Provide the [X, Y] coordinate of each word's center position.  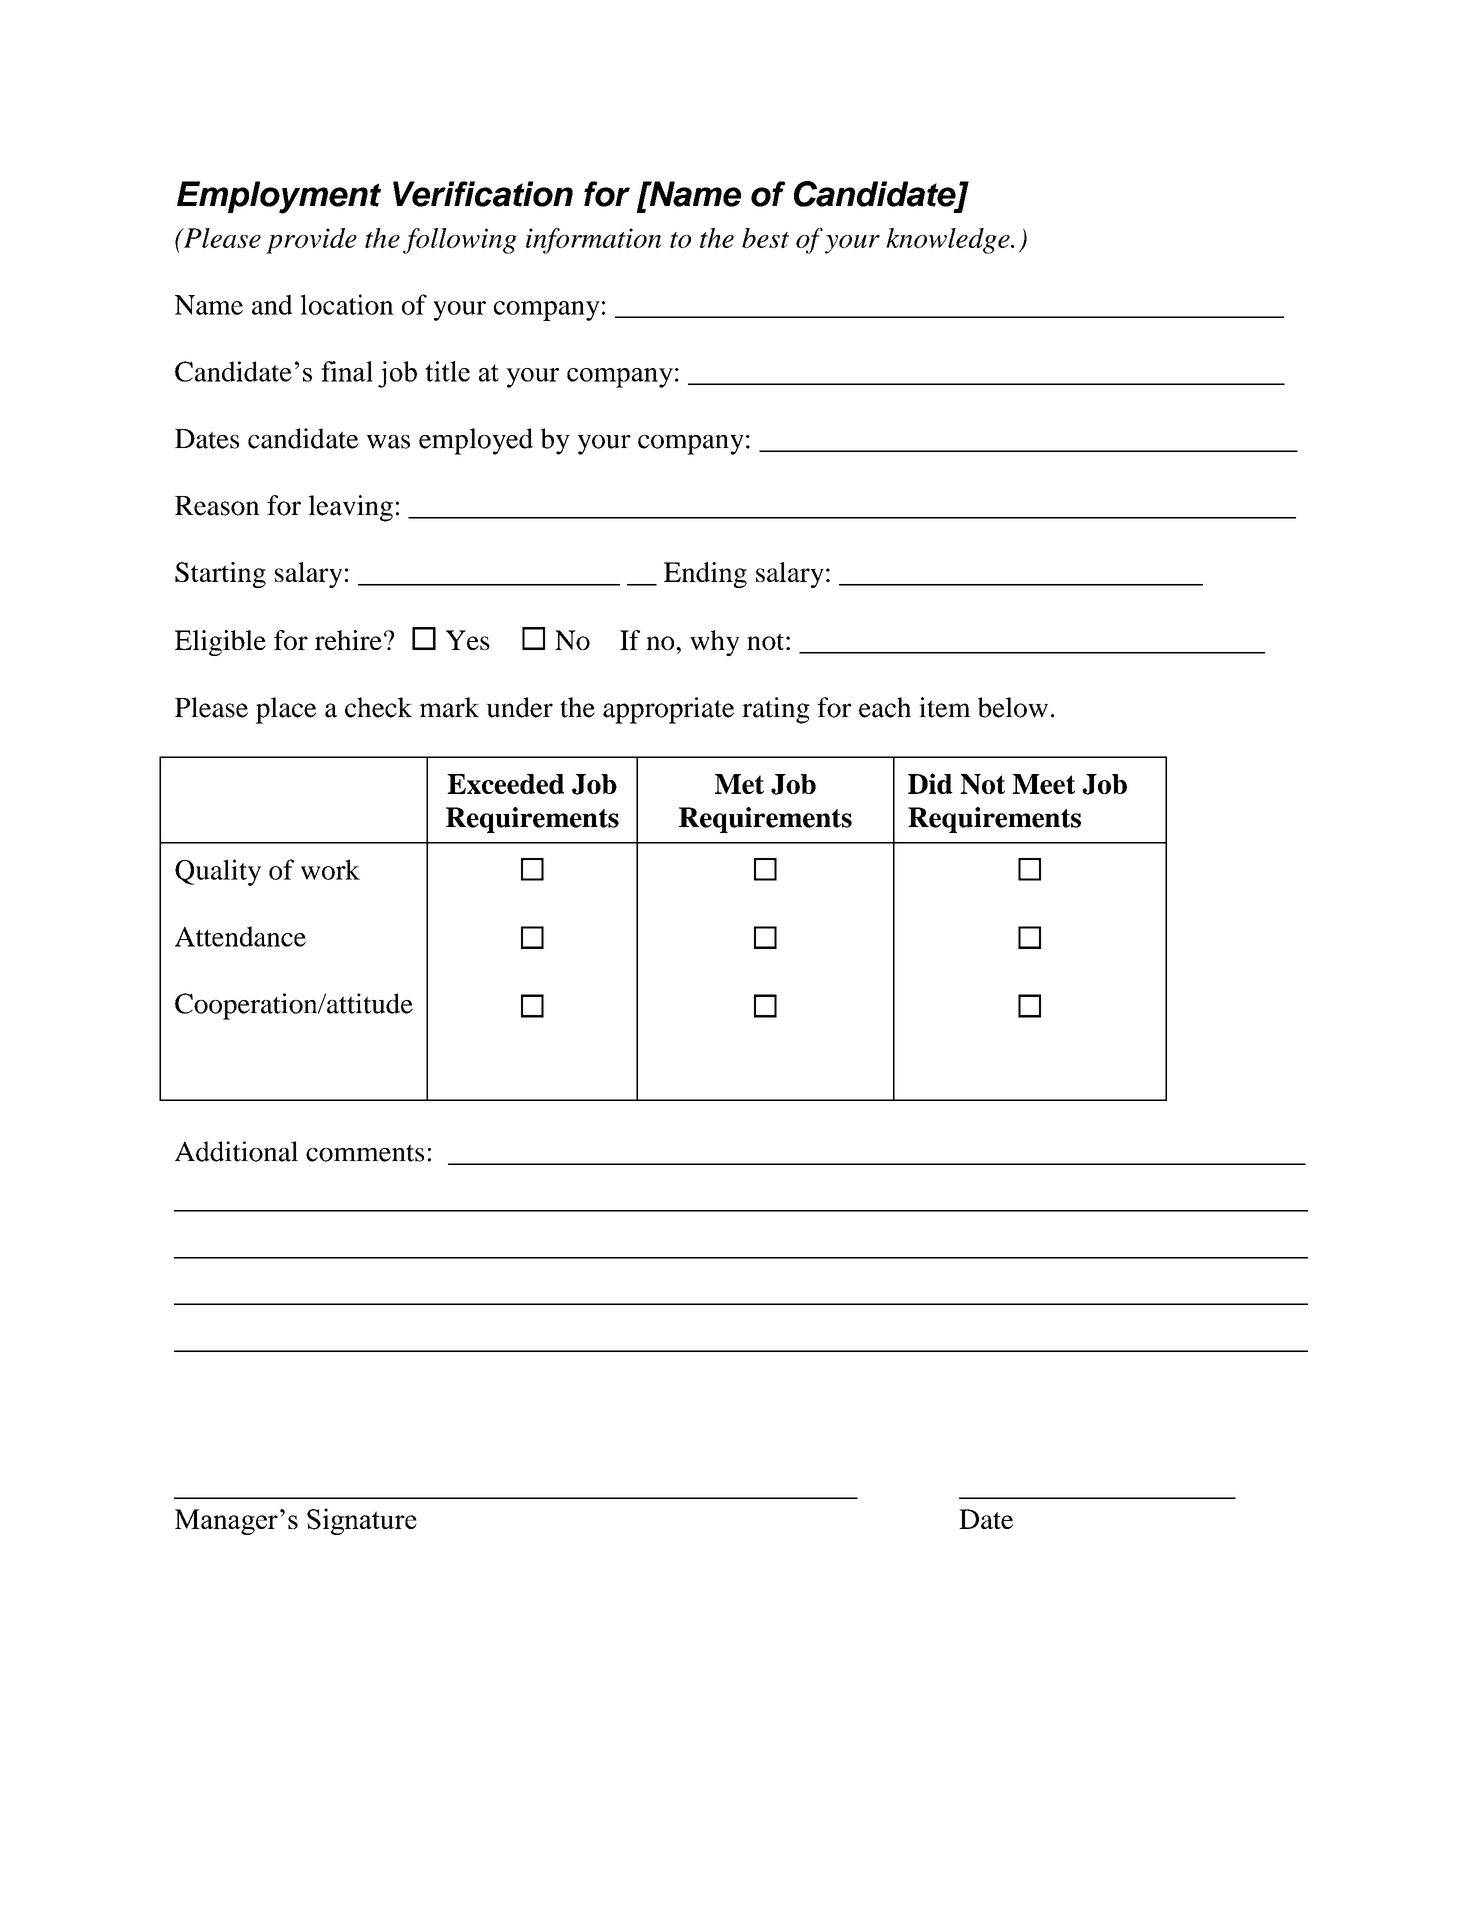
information [593, 241]
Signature [362, 1521]
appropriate [668, 710]
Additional [236, 1151]
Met [739, 784]
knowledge [949, 241]
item [945, 707]
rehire [348, 640]
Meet [1044, 784]
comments [365, 1153]
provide [311, 241]
